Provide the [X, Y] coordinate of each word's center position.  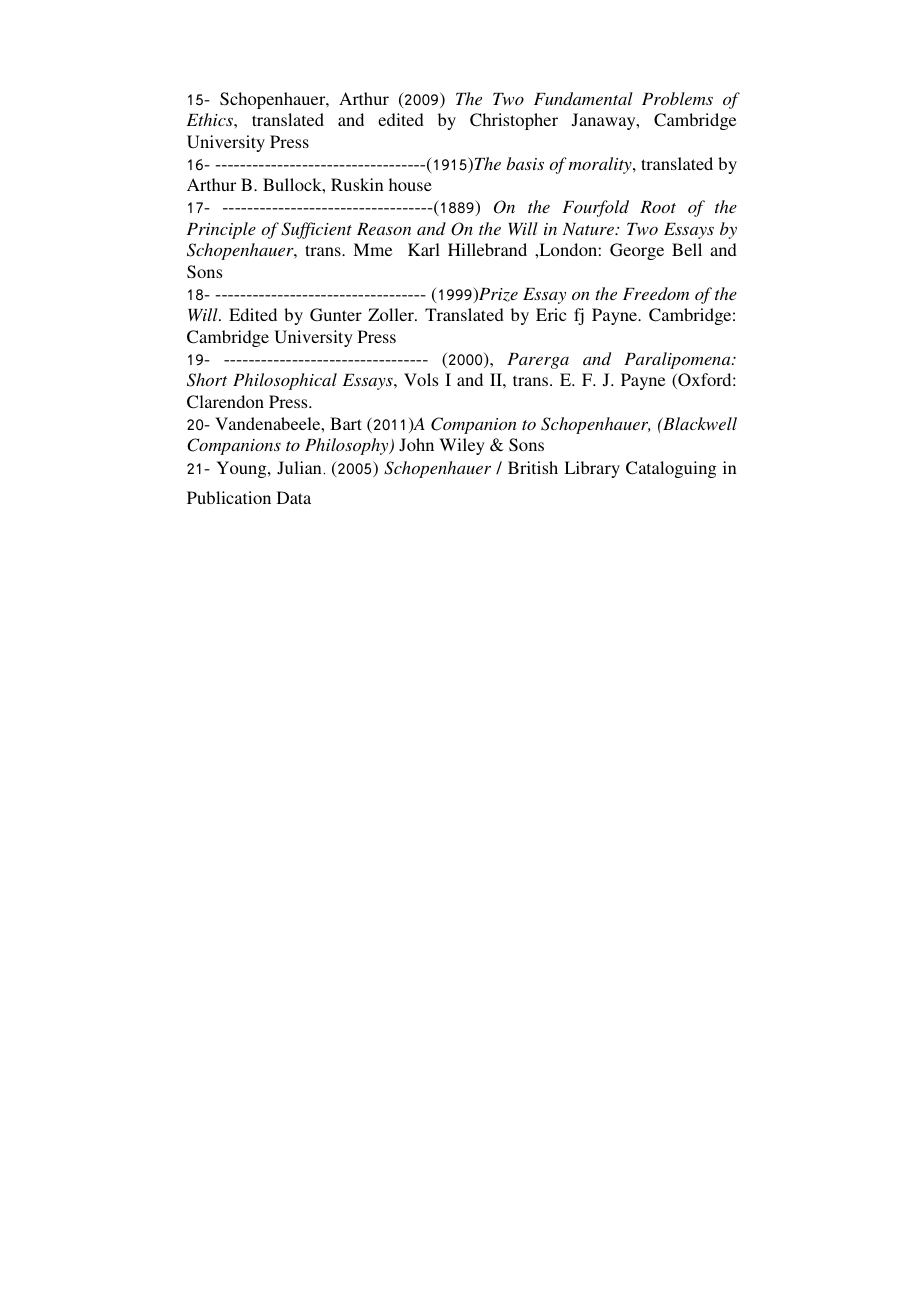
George [637, 251]
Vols [421, 379]
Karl [424, 249]
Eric [551, 314]
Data [294, 497]
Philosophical [285, 381]
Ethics [211, 119]
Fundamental [583, 98]
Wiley [462, 446]
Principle [221, 230]
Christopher [514, 121]
